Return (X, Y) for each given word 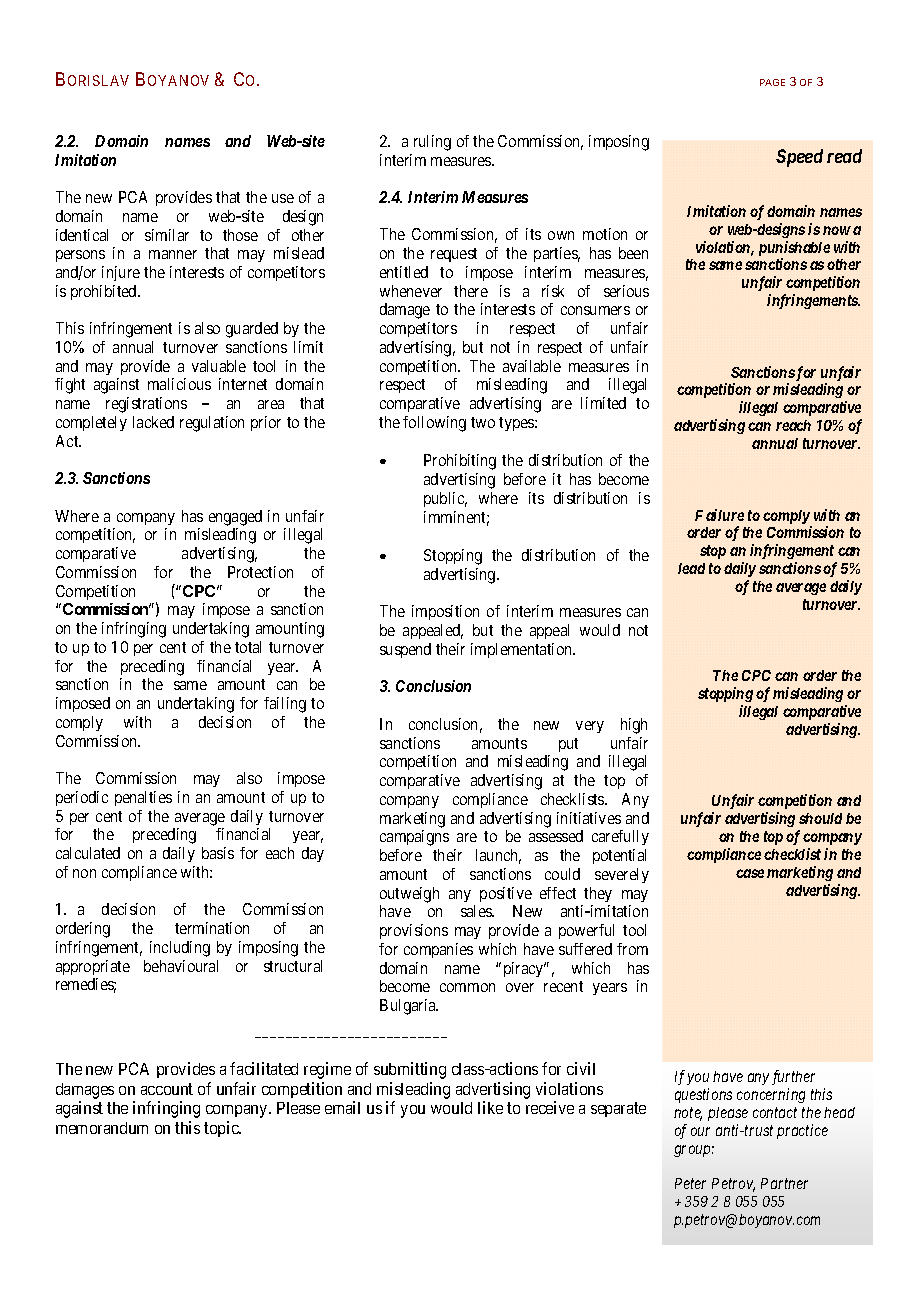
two (483, 422)
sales (477, 911)
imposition (445, 612)
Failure (719, 515)
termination (212, 928)
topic (222, 1129)
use (283, 198)
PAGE (772, 82)
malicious (179, 384)
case (750, 873)
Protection (260, 572)
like (490, 1107)
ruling (432, 143)
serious (626, 291)
